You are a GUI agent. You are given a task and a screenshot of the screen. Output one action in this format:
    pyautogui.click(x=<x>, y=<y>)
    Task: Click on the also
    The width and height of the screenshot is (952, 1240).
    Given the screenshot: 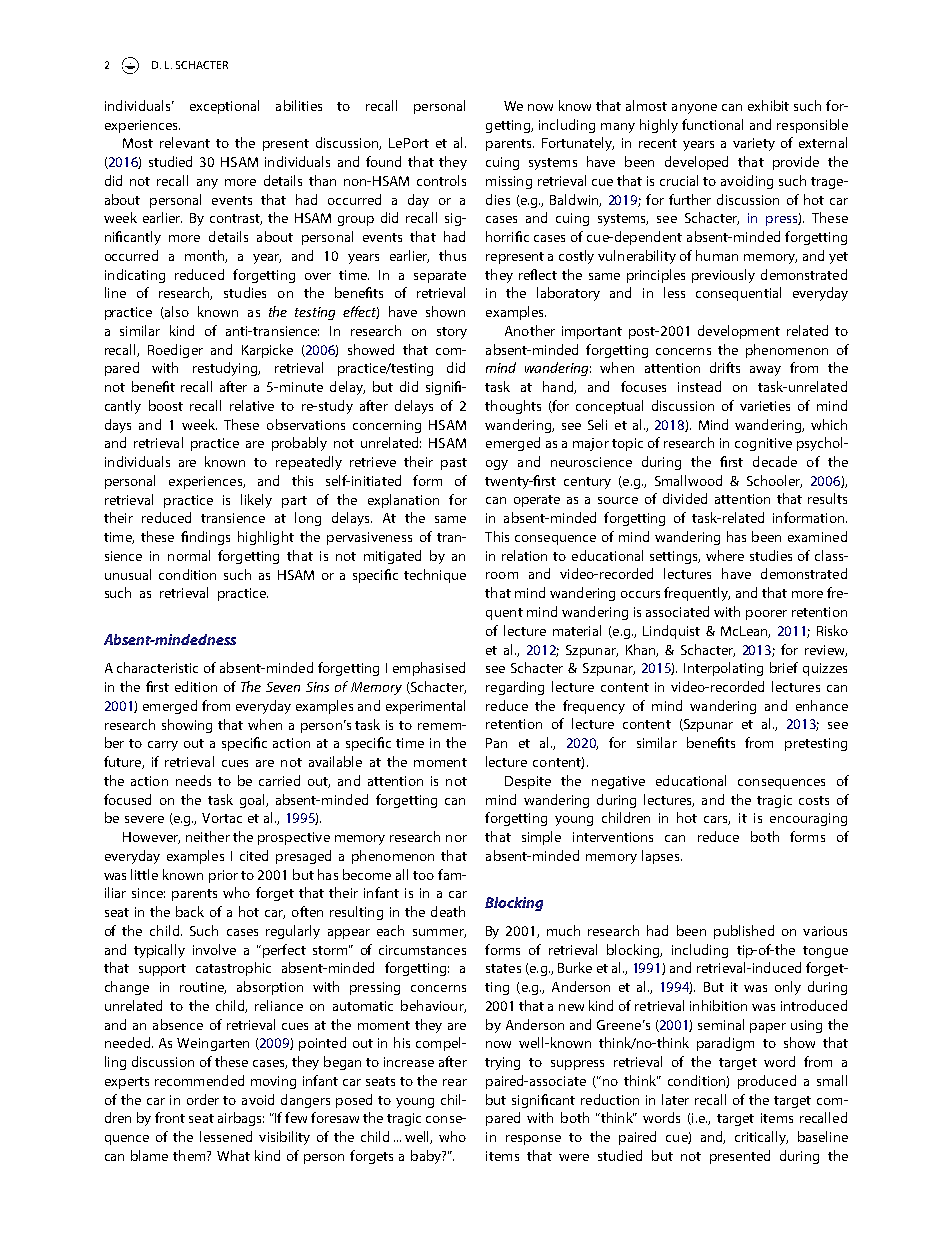 What is the action you would take?
    pyautogui.click(x=176, y=312)
